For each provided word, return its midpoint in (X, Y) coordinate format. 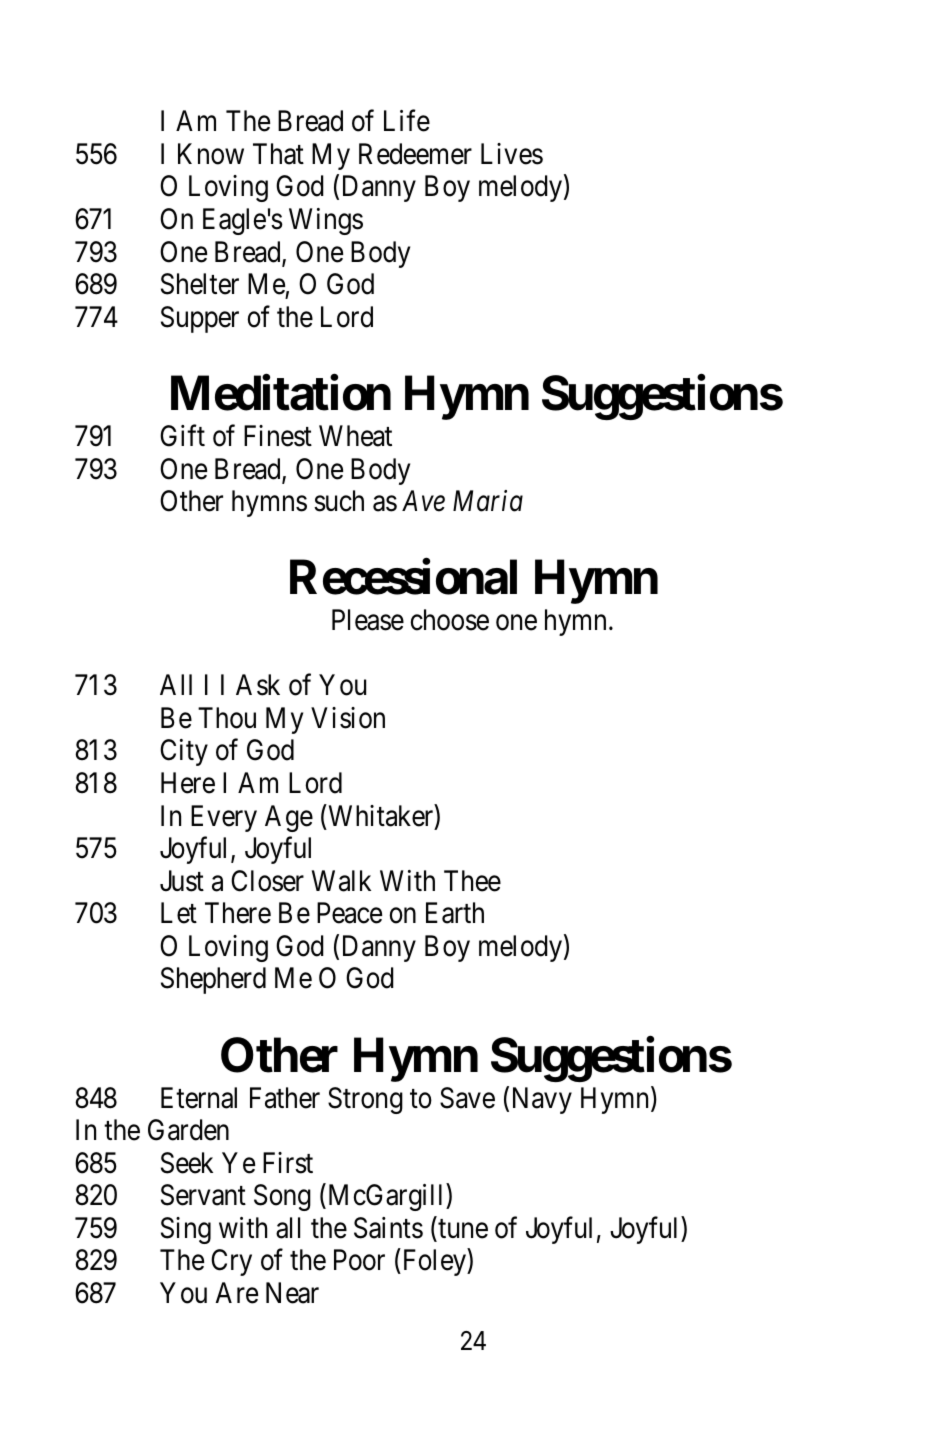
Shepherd (213, 980)
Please (368, 620)
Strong (365, 1100)
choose (450, 620)
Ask (258, 685)
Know (211, 154)
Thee (472, 881)
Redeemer (415, 154)
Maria (488, 501)
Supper (200, 319)
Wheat (355, 436)
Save (467, 1098)
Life (407, 121)
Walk (341, 881)
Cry (231, 1262)
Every (224, 818)
